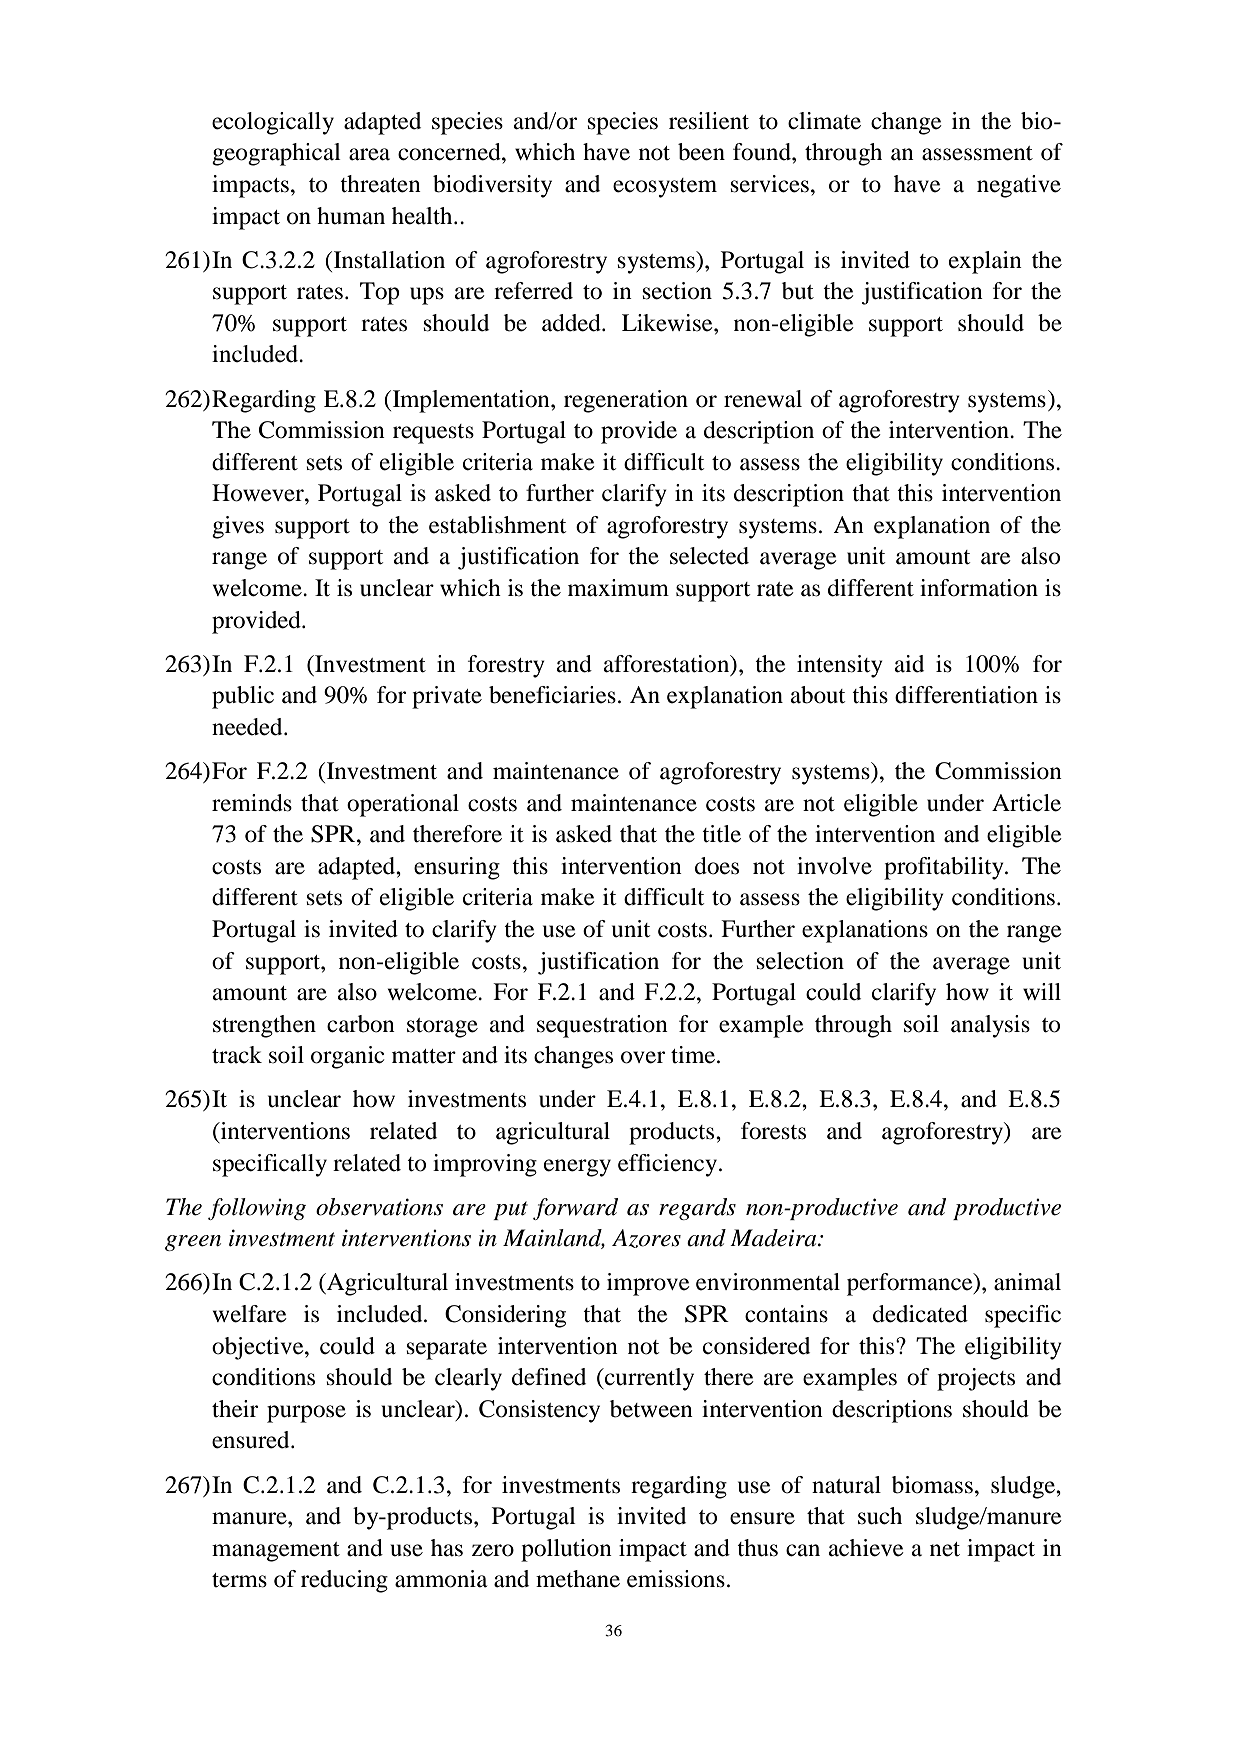  What do you see at coordinates (248, 727) in the image?
I see `needed` at bounding box center [248, 727].
